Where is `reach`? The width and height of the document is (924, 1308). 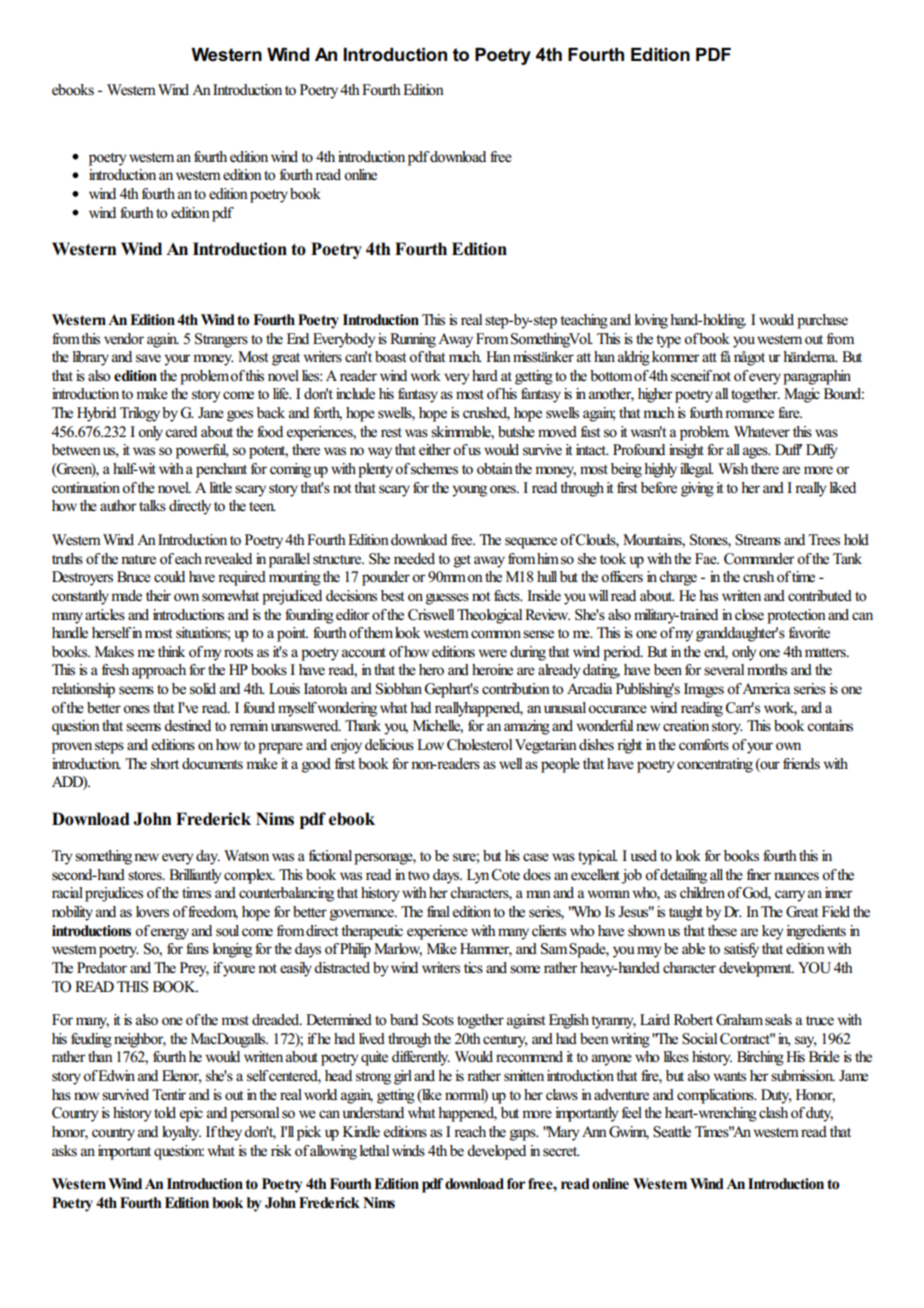 reach is located at coordinates (470, 1132).
